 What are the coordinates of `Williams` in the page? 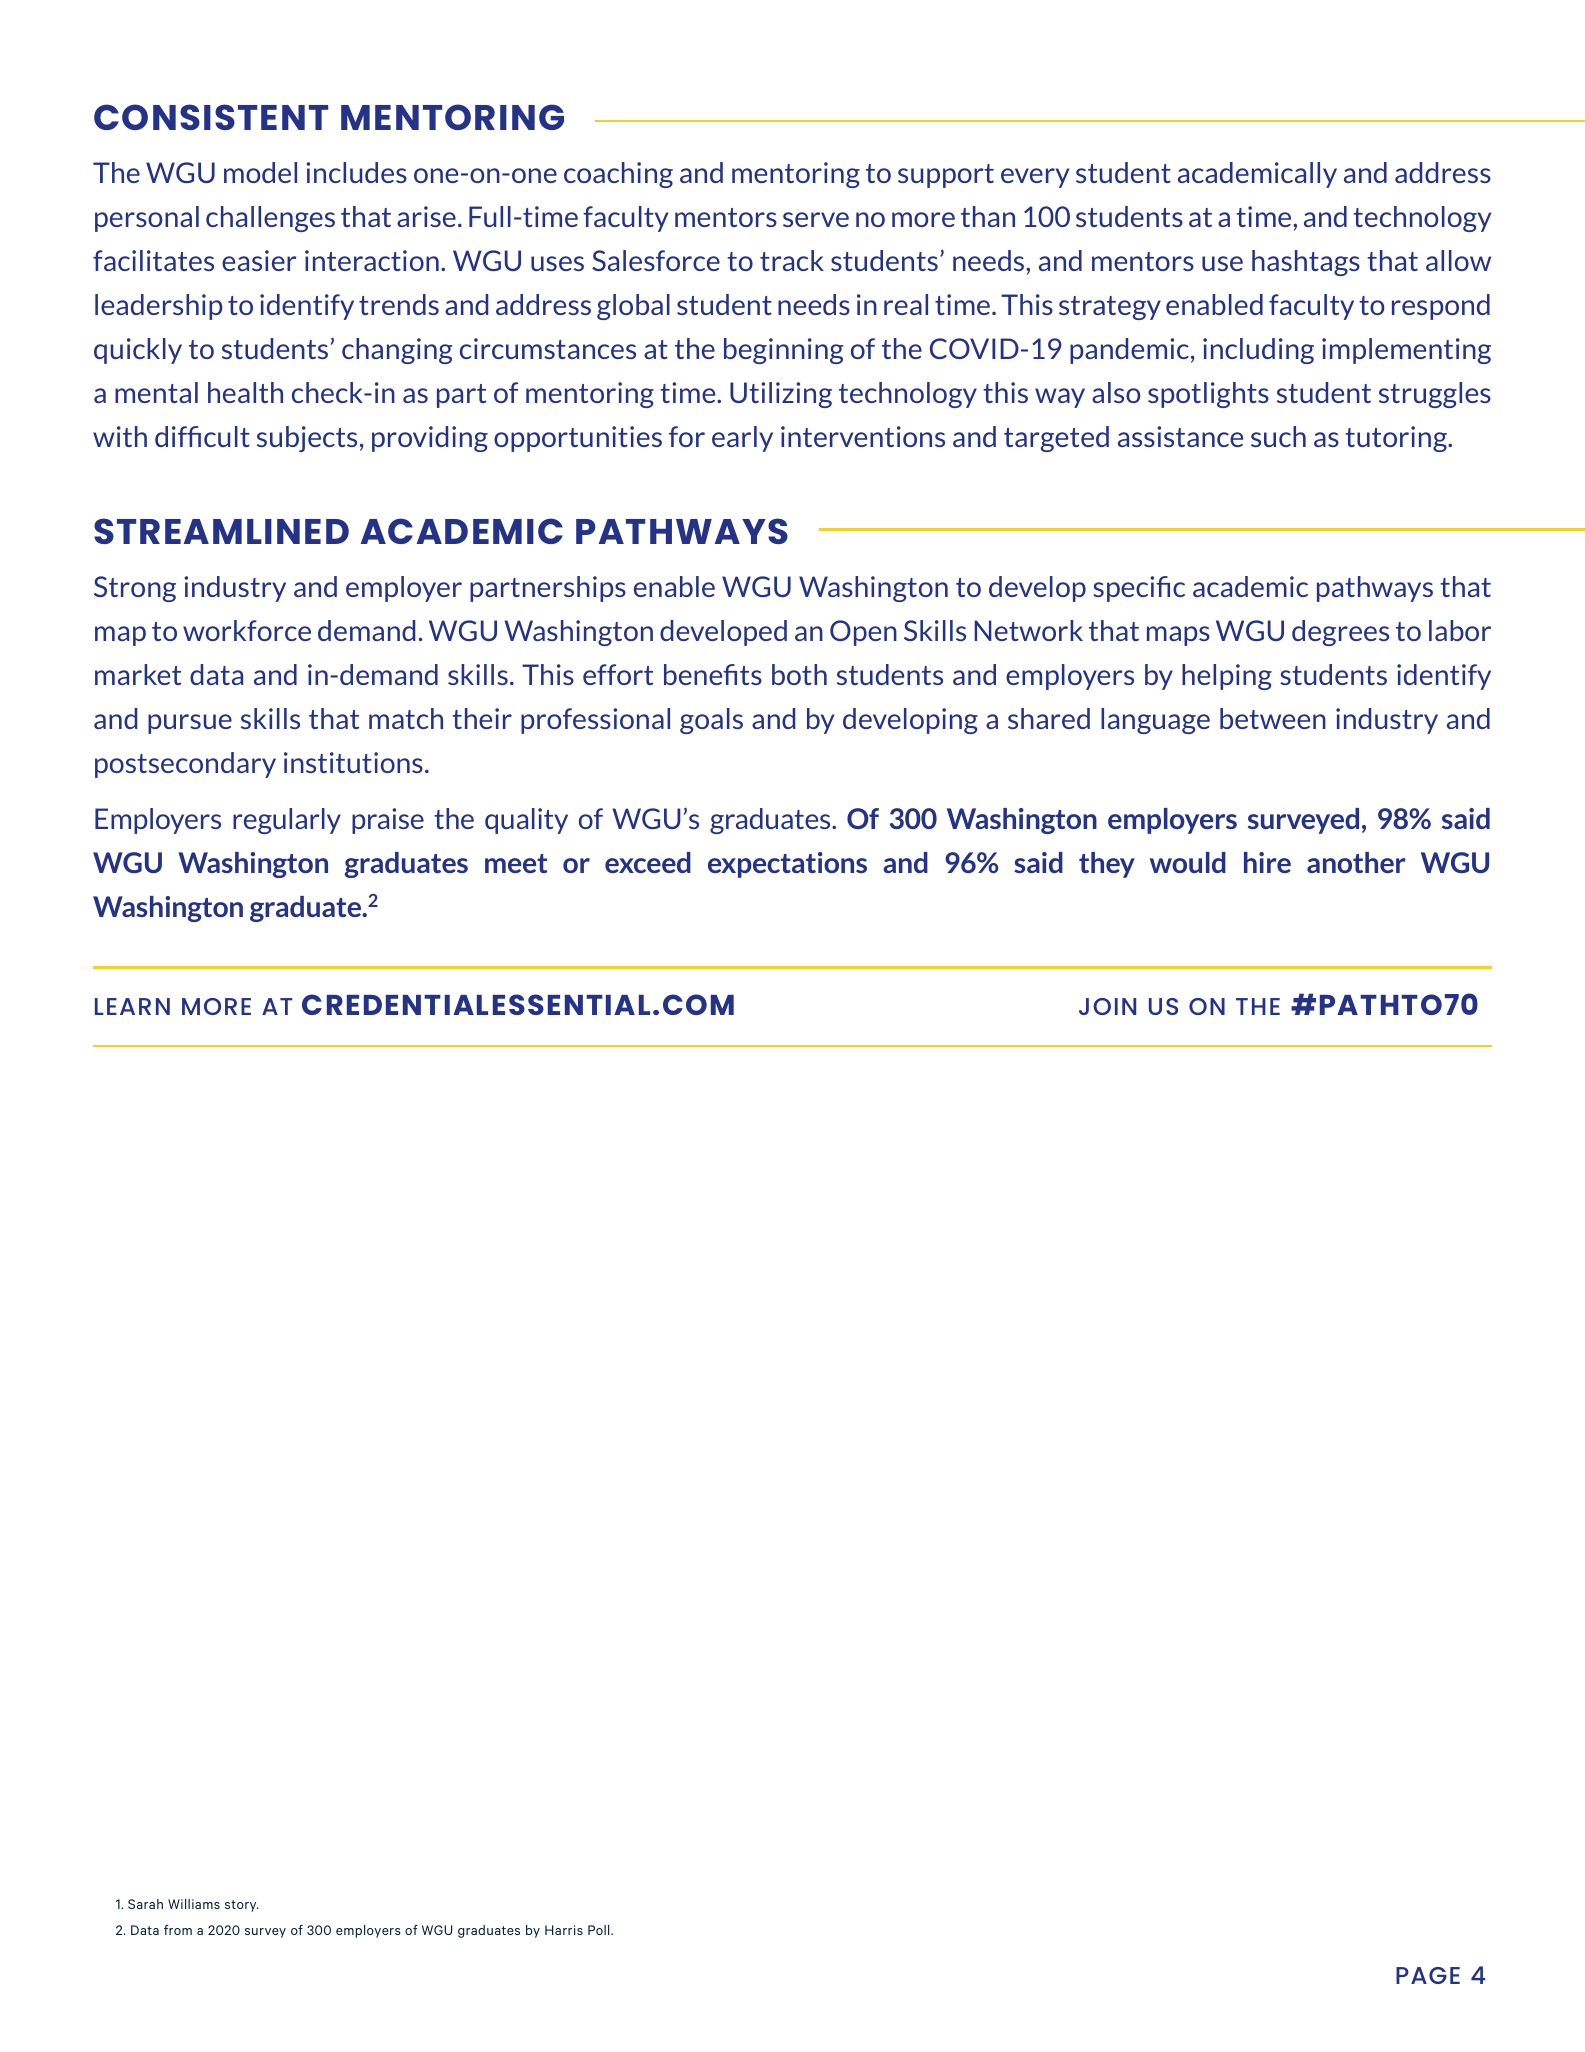 It's located at (194, 1904).
